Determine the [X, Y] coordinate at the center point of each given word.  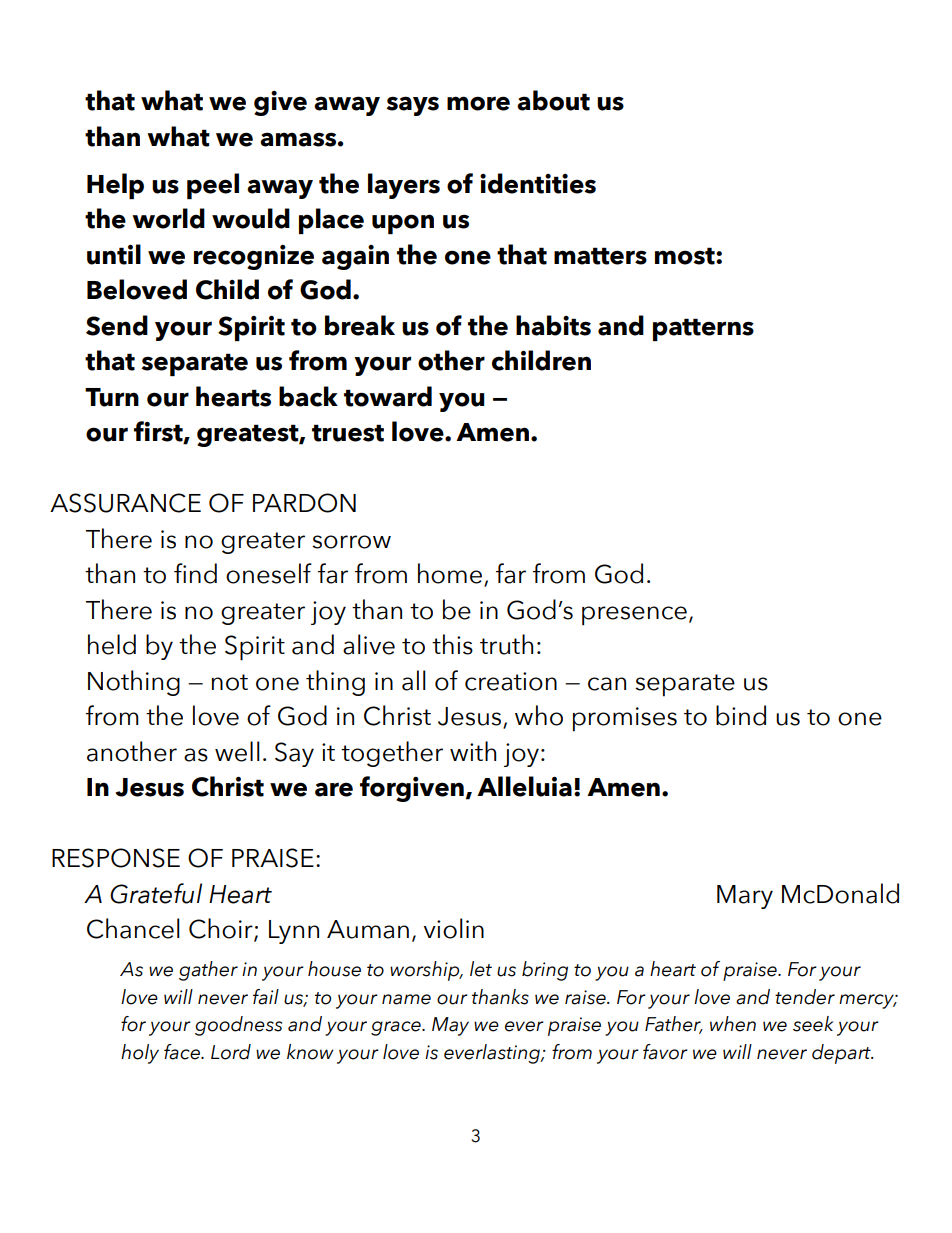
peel [213, 186]
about [553, 100]
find [195, 573]
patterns [703, 329]
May [450, 1026]
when [733, 1024]
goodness [238, 1026]
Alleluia [524, 786]
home [451, 574]
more [478, 103]
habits [553, 325]
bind [741, 715]
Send [117, 325]
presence [634, 616]
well [237, 751]
